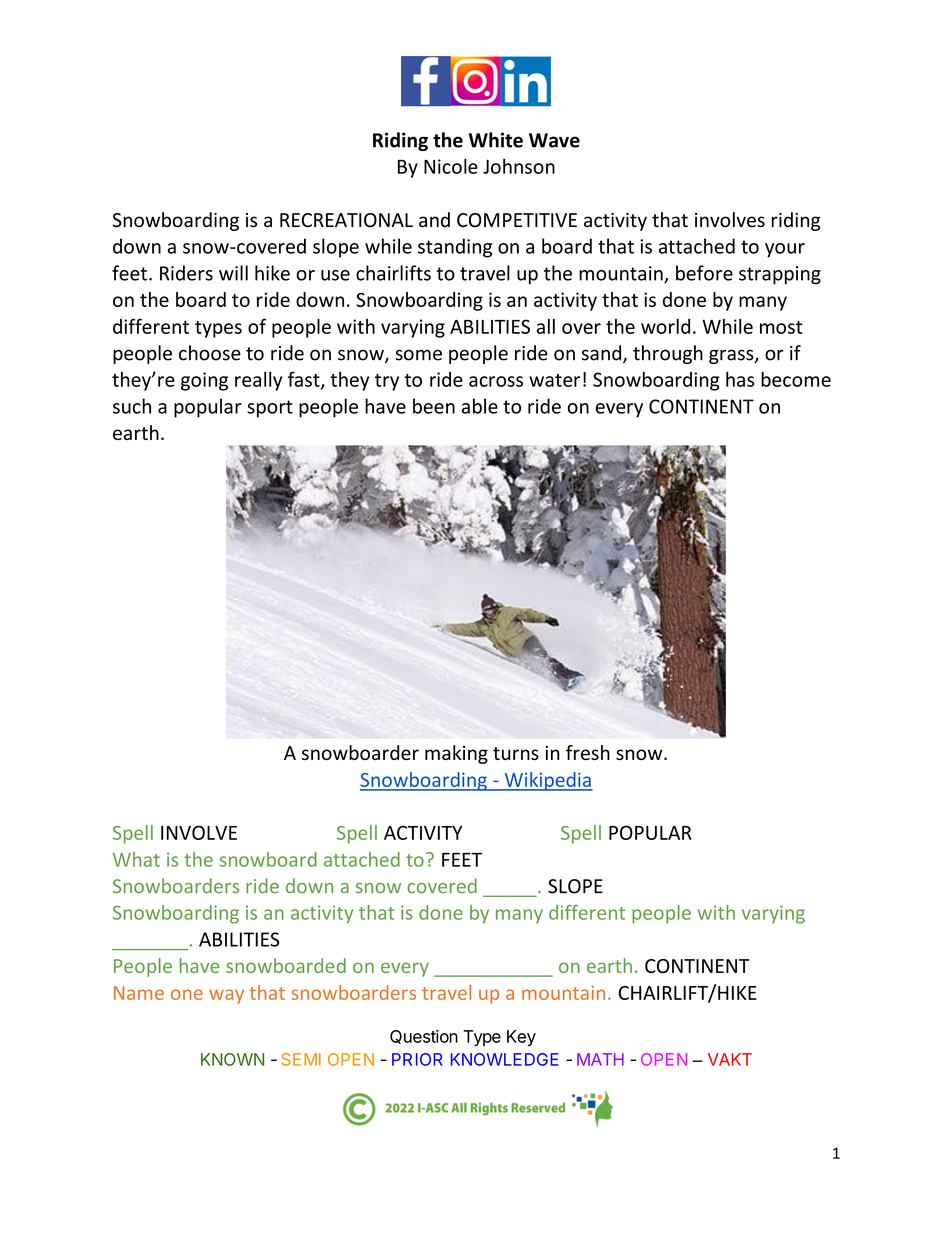 The width and height of the screenshot is (952, 1233). What do you see at coordinates (136, 859) in the screenshot?
I see `What` at bounding box center [136, 859].
